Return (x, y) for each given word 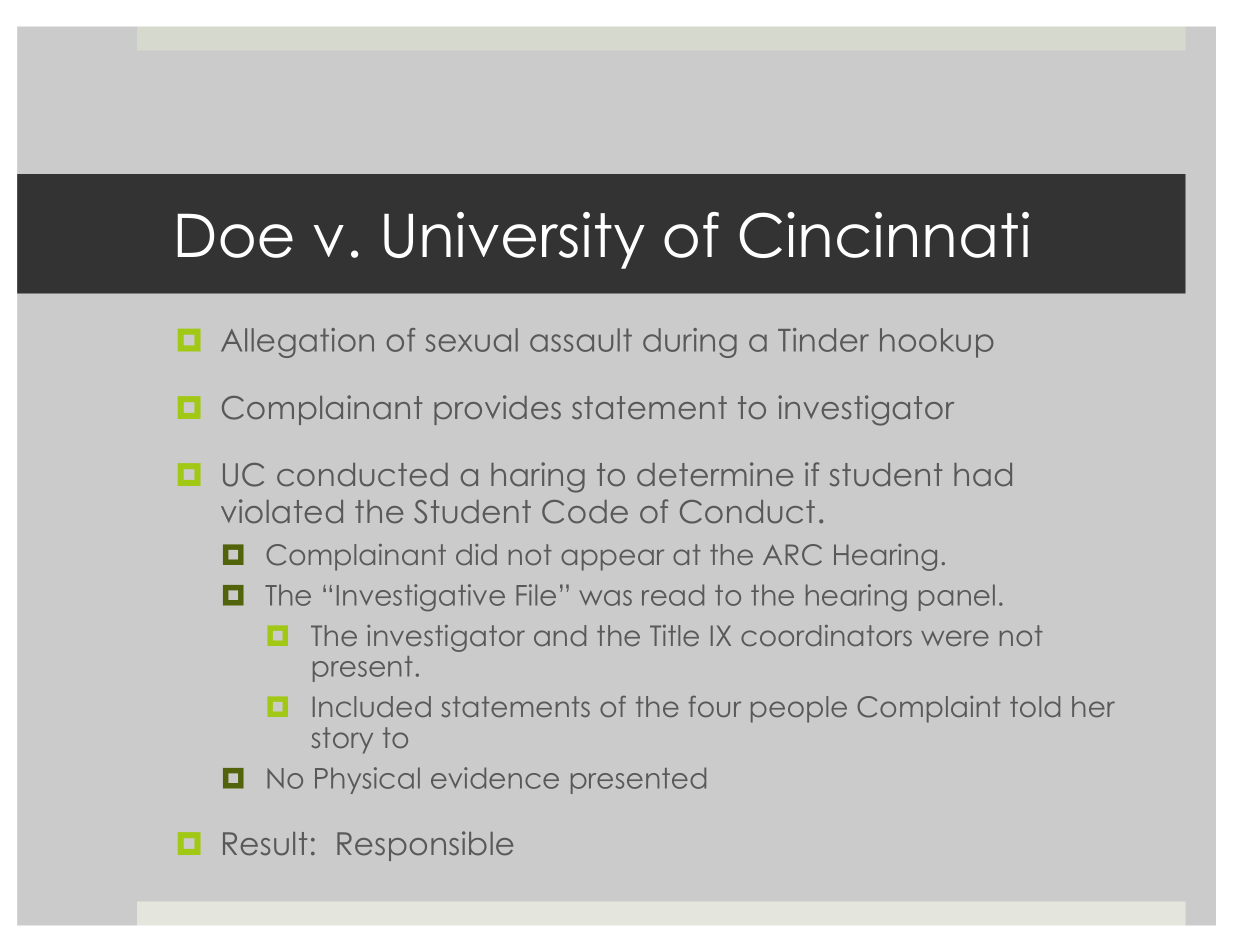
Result (265, 843)
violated (282, 511)
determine (715, 474)
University (514, 240)
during (690, 343)
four (715, 706)
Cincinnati (884, 235)
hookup (937, 343)
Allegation (297, 343)
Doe (235, 236)
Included (372, 706)
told (1035, 706)
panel (957, 597)
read (673, 595)
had (983, 474)
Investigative (421, 597)
